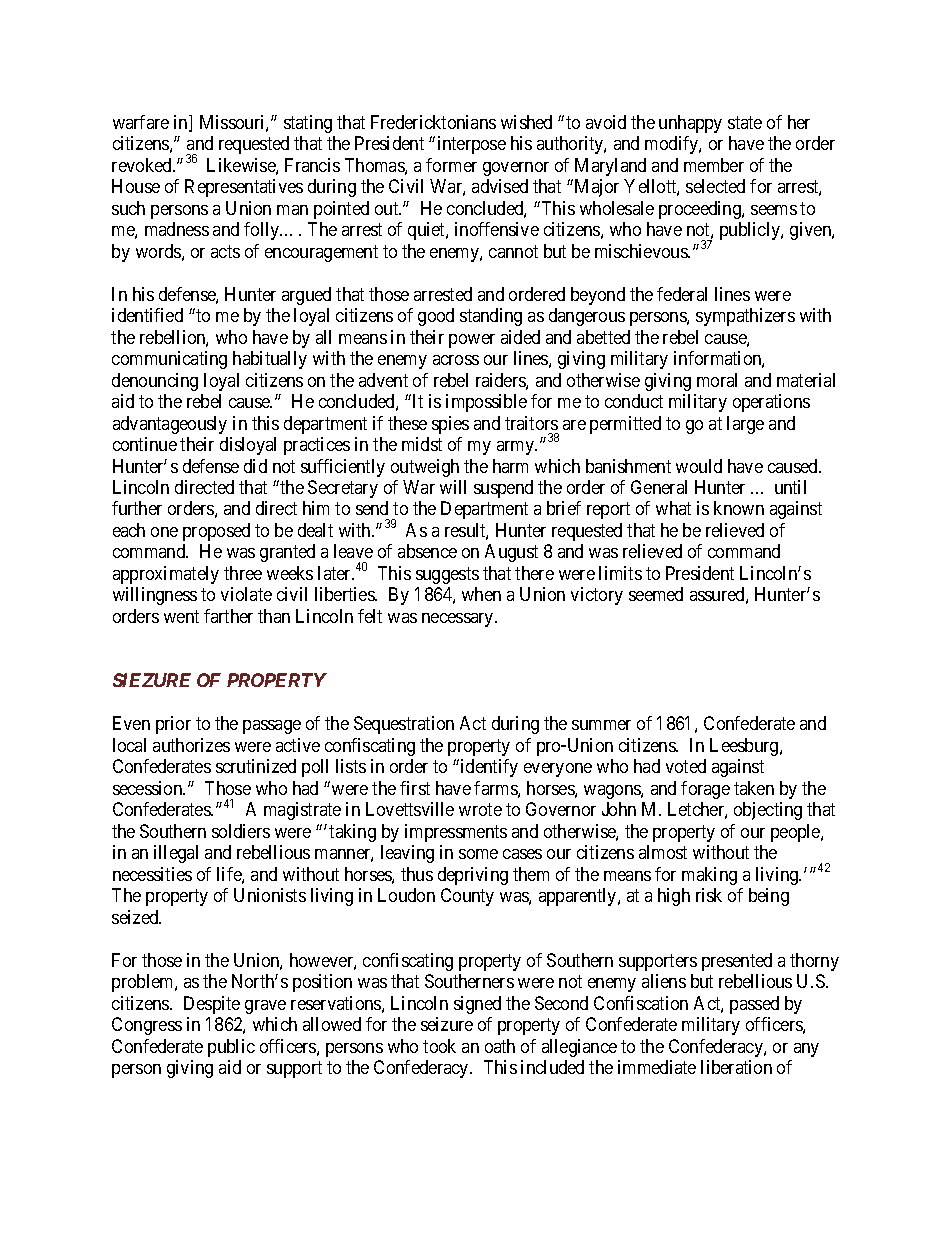  Describe the element at coordinates (170, 425) in the screenshot. I see `advantageously` at that location.
